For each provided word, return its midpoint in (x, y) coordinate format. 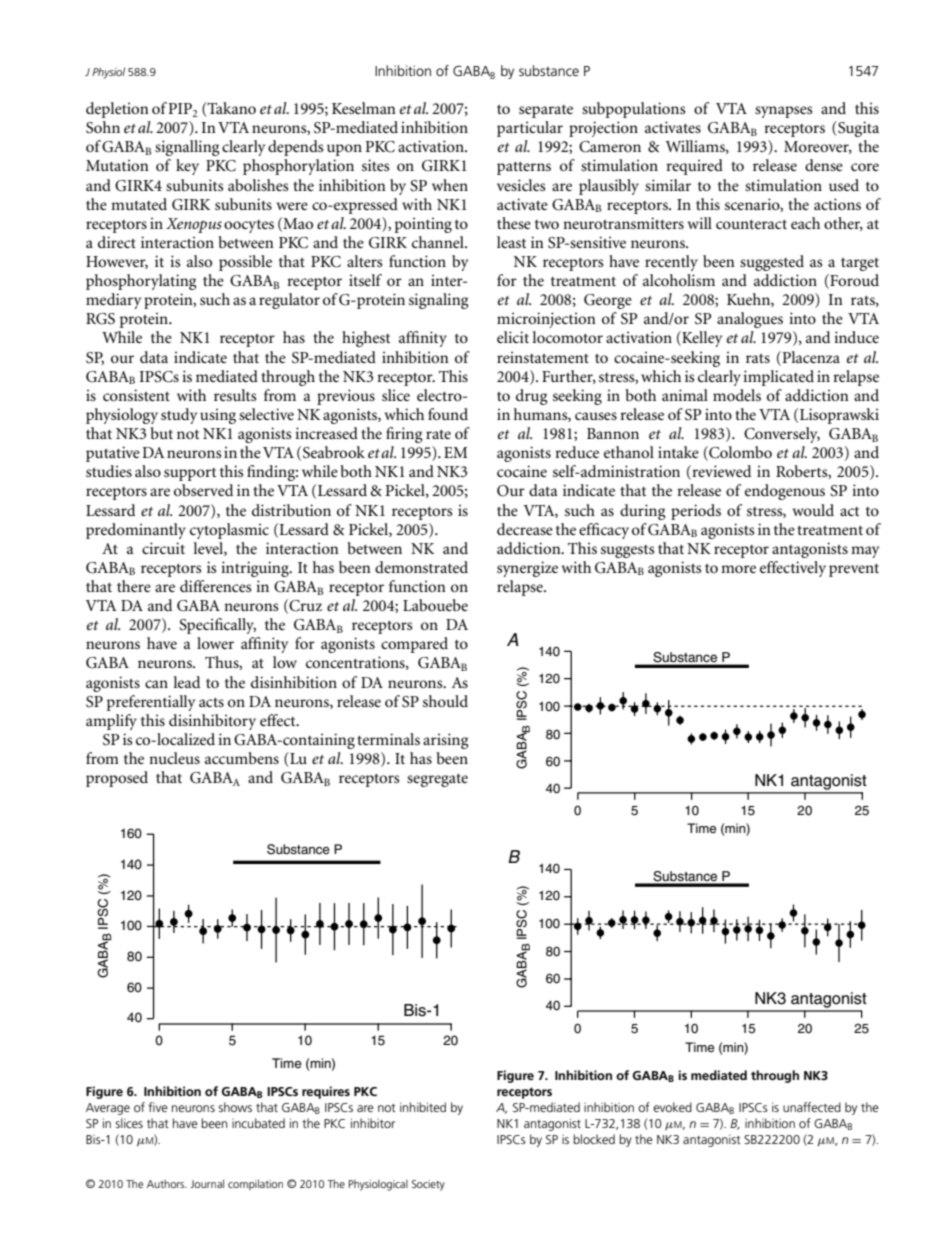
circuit (163, 548)
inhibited (423, 1107)
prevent (854, 570)
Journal (207, 1183)
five (158, 1107)
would (813, 510)
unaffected (812, 1107)
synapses (783, 112)
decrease (525, 529)
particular (530, 129)
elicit (513, 337)
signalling (187, 148)
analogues (750, 320)
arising (446, 741)
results (235, 395)
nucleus (174, 758)
